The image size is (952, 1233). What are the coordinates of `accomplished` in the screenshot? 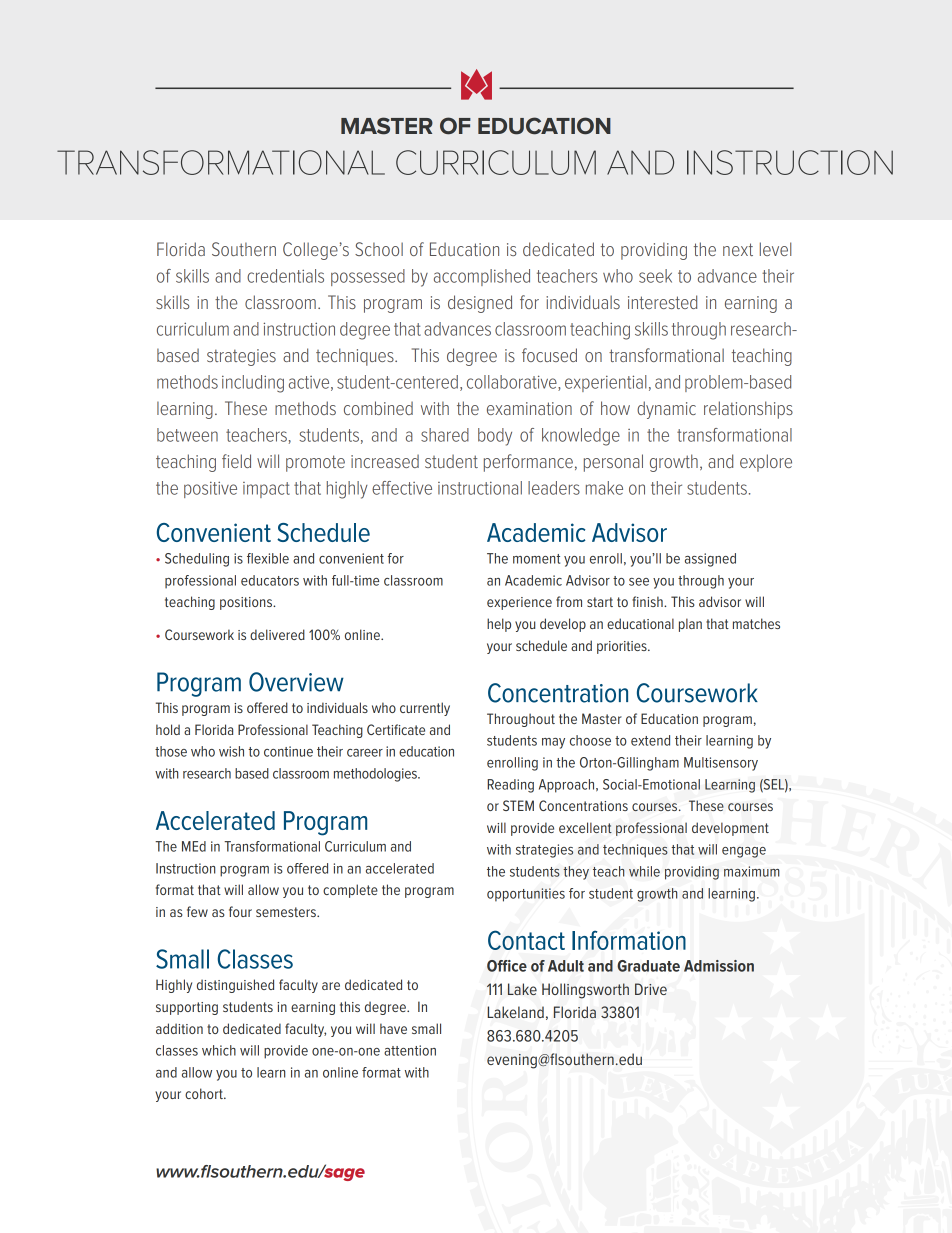 It's located at (482, 277).
